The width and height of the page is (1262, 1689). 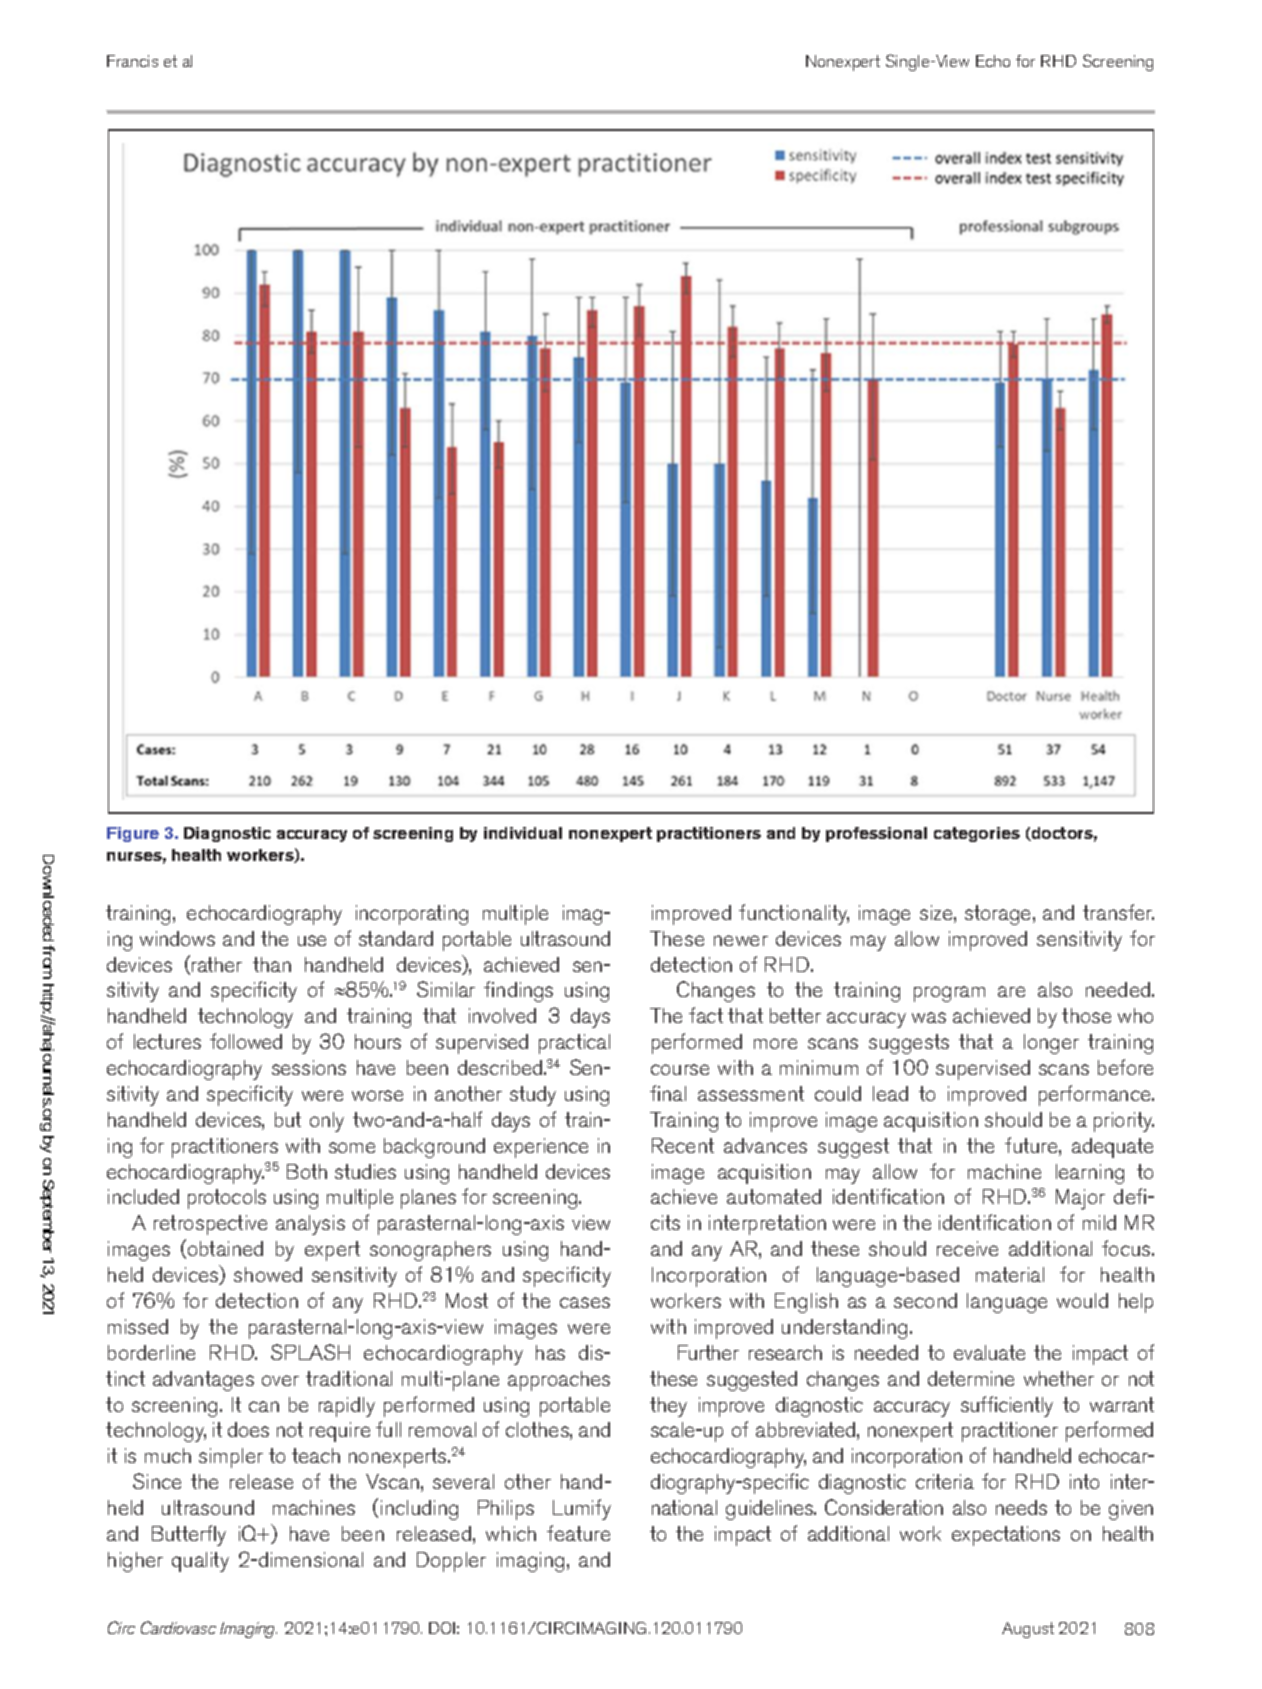 I want to click on are, so click(x=1011, y=991).
